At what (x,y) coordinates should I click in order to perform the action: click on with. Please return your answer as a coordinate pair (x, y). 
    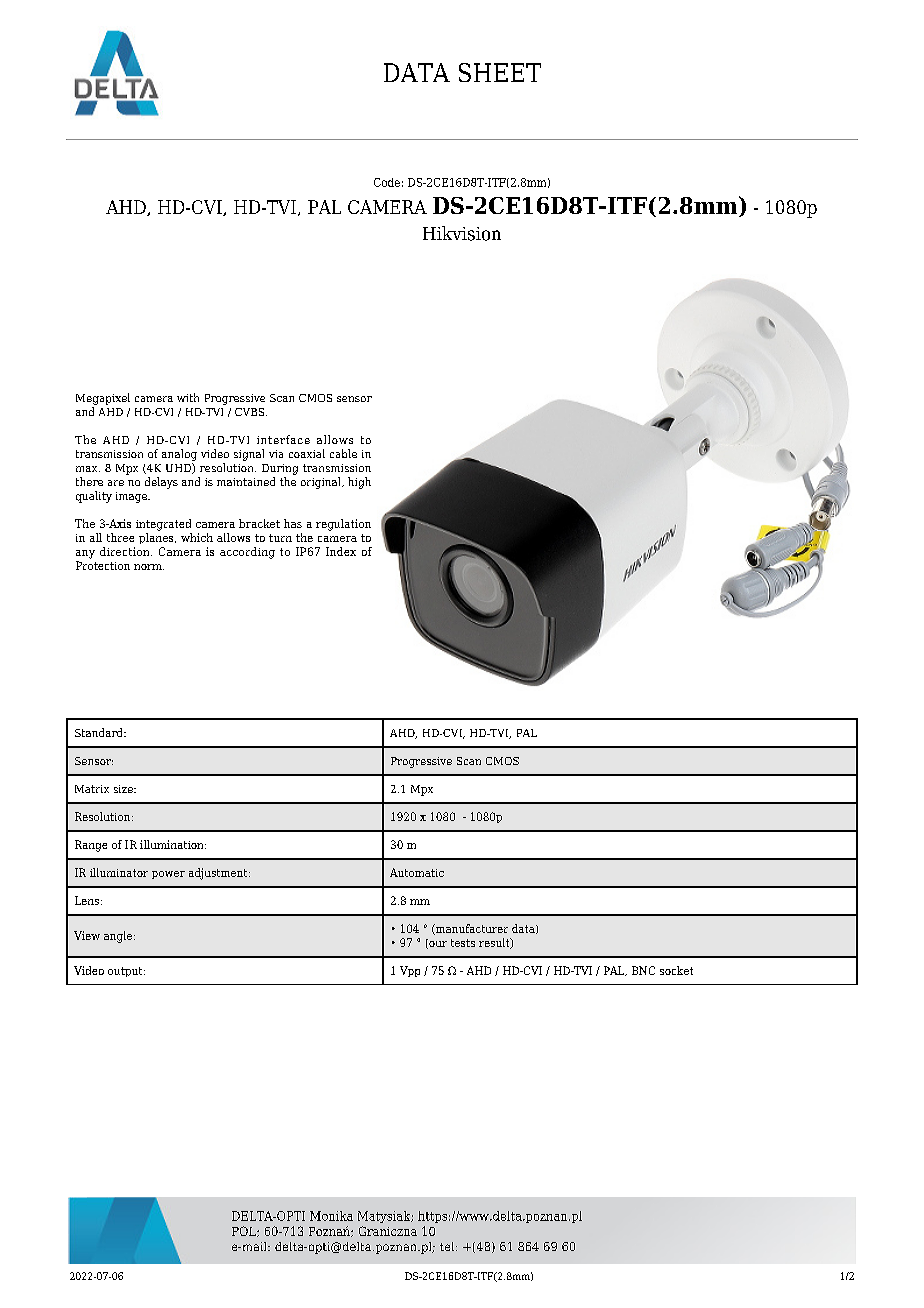
    Looking at the image, I should click on (188, 397).
